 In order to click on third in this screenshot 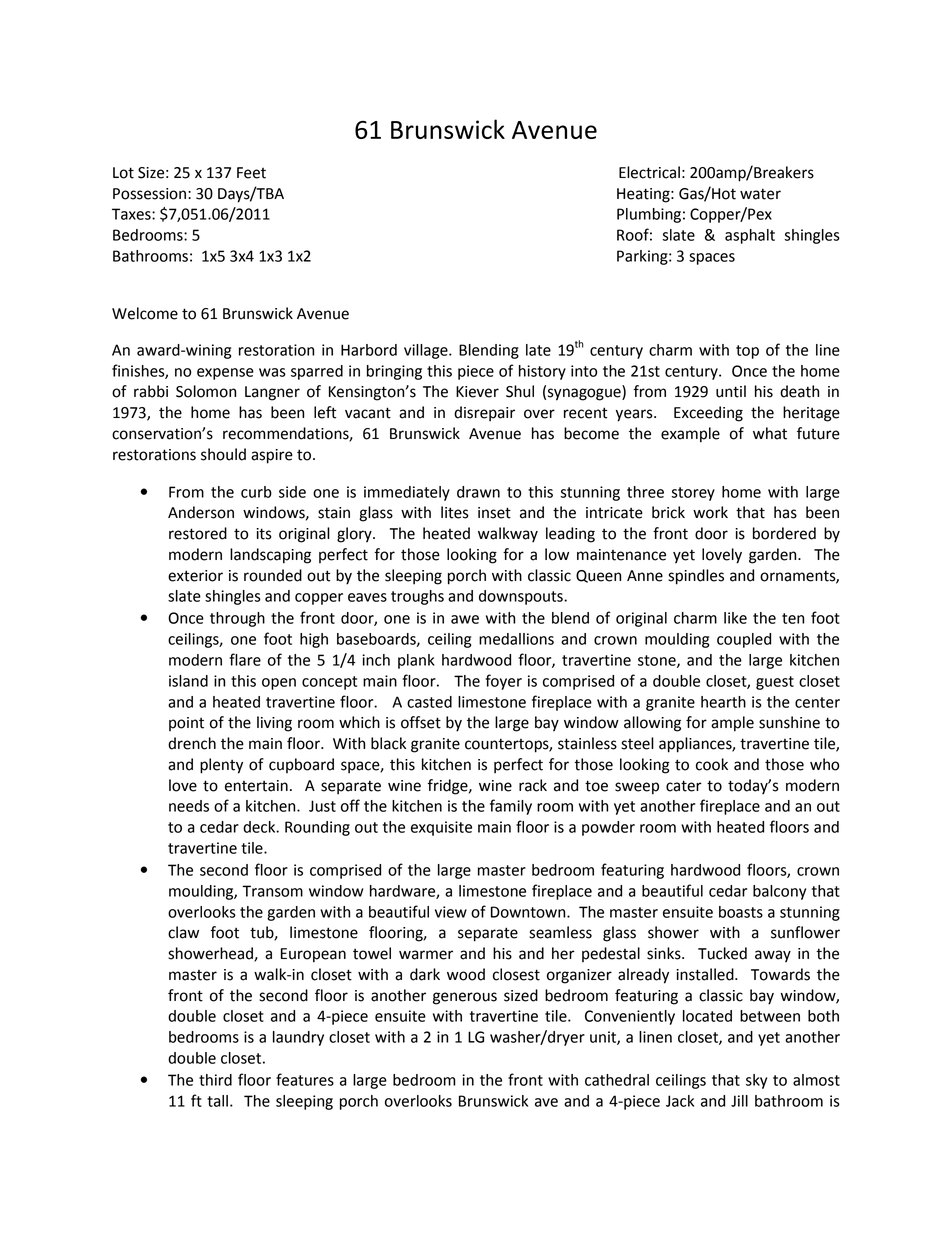, I will do `click(215, 1080)`.
